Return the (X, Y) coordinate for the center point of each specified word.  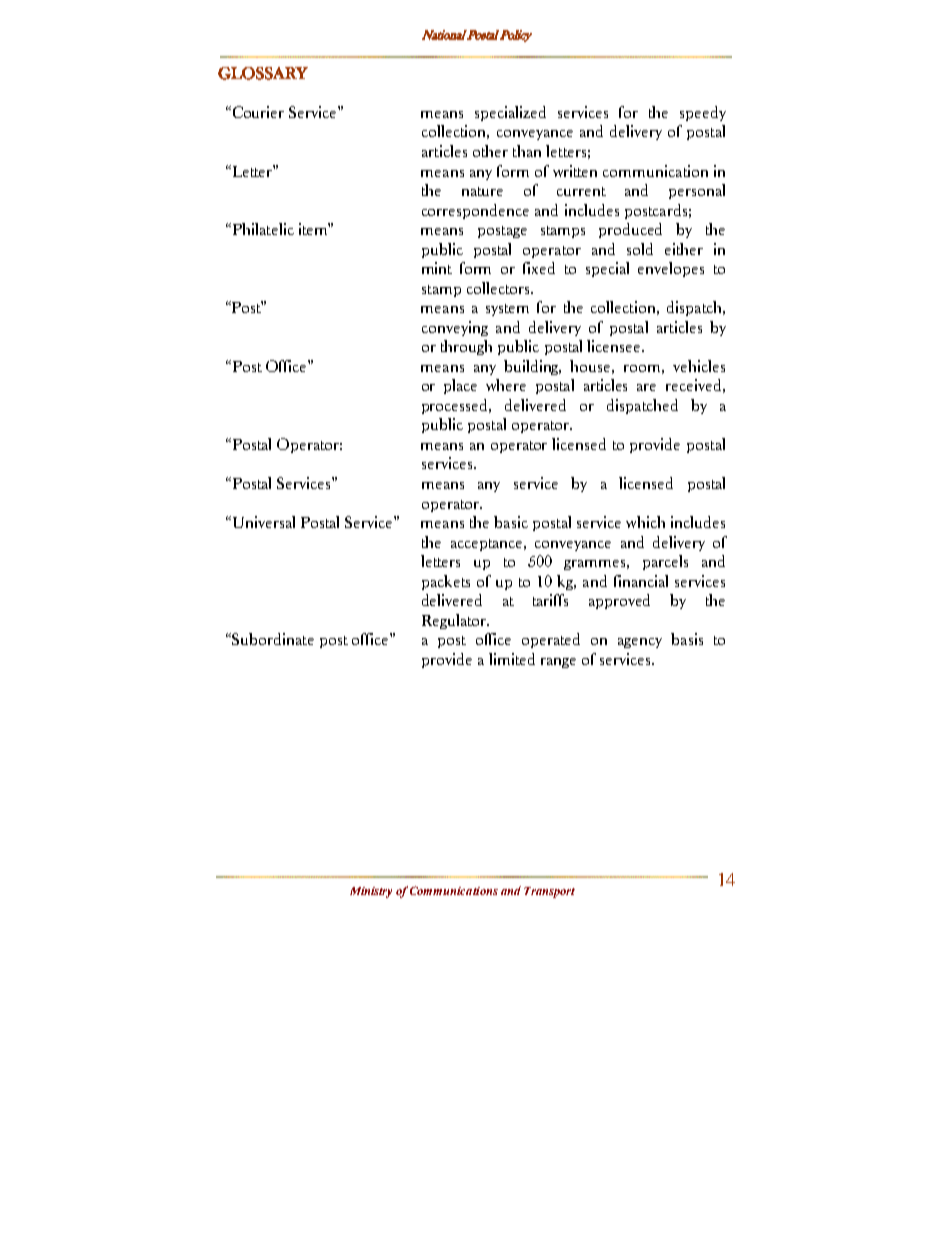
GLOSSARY (263, 73)
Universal (262, 522)
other (490, 151)
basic (511, 522)
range (558, 663)
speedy (703, 113)
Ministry (371, 892)
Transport (549, 892)
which (645, 522)
